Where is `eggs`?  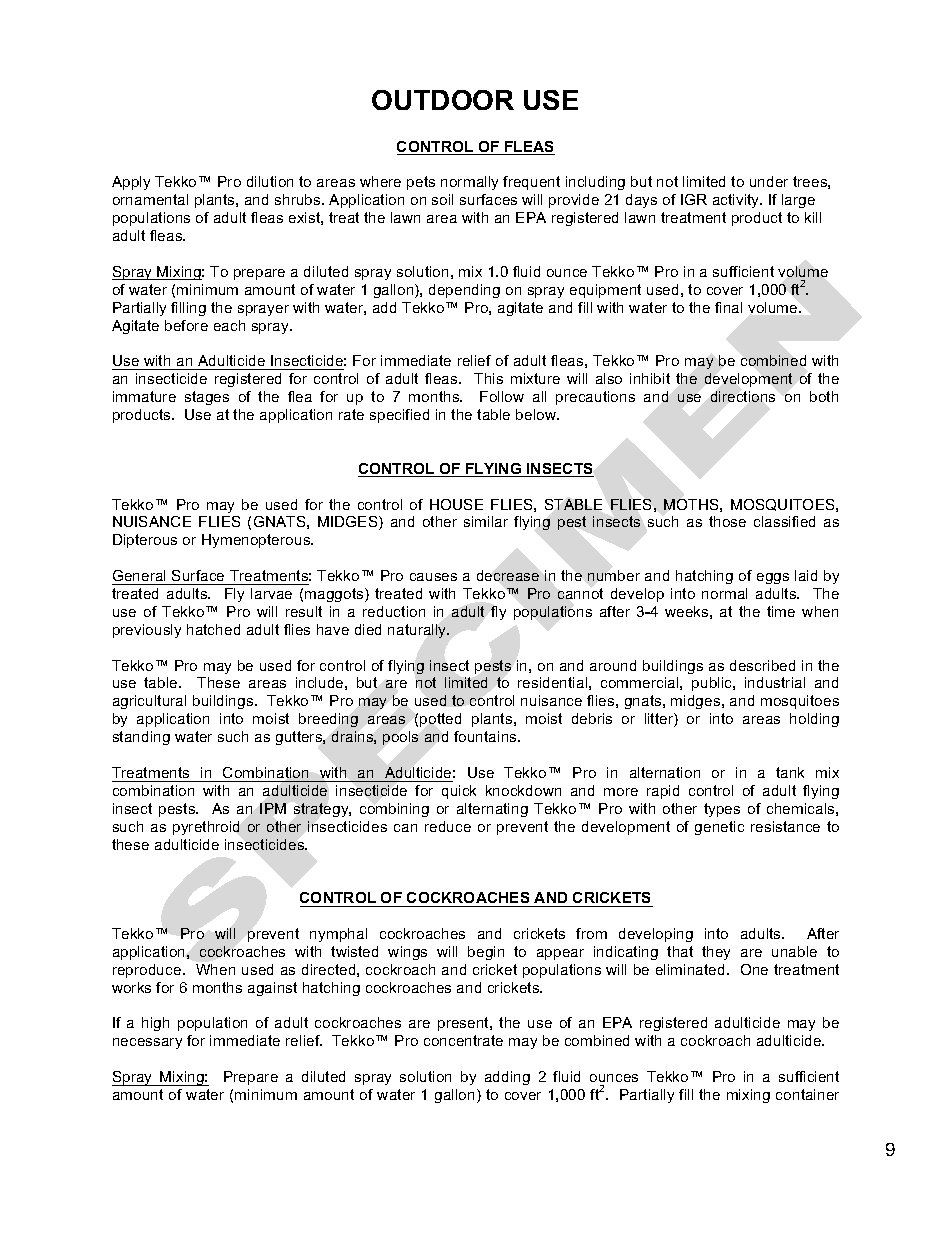 eggs is located at coordinates (773, 578).
